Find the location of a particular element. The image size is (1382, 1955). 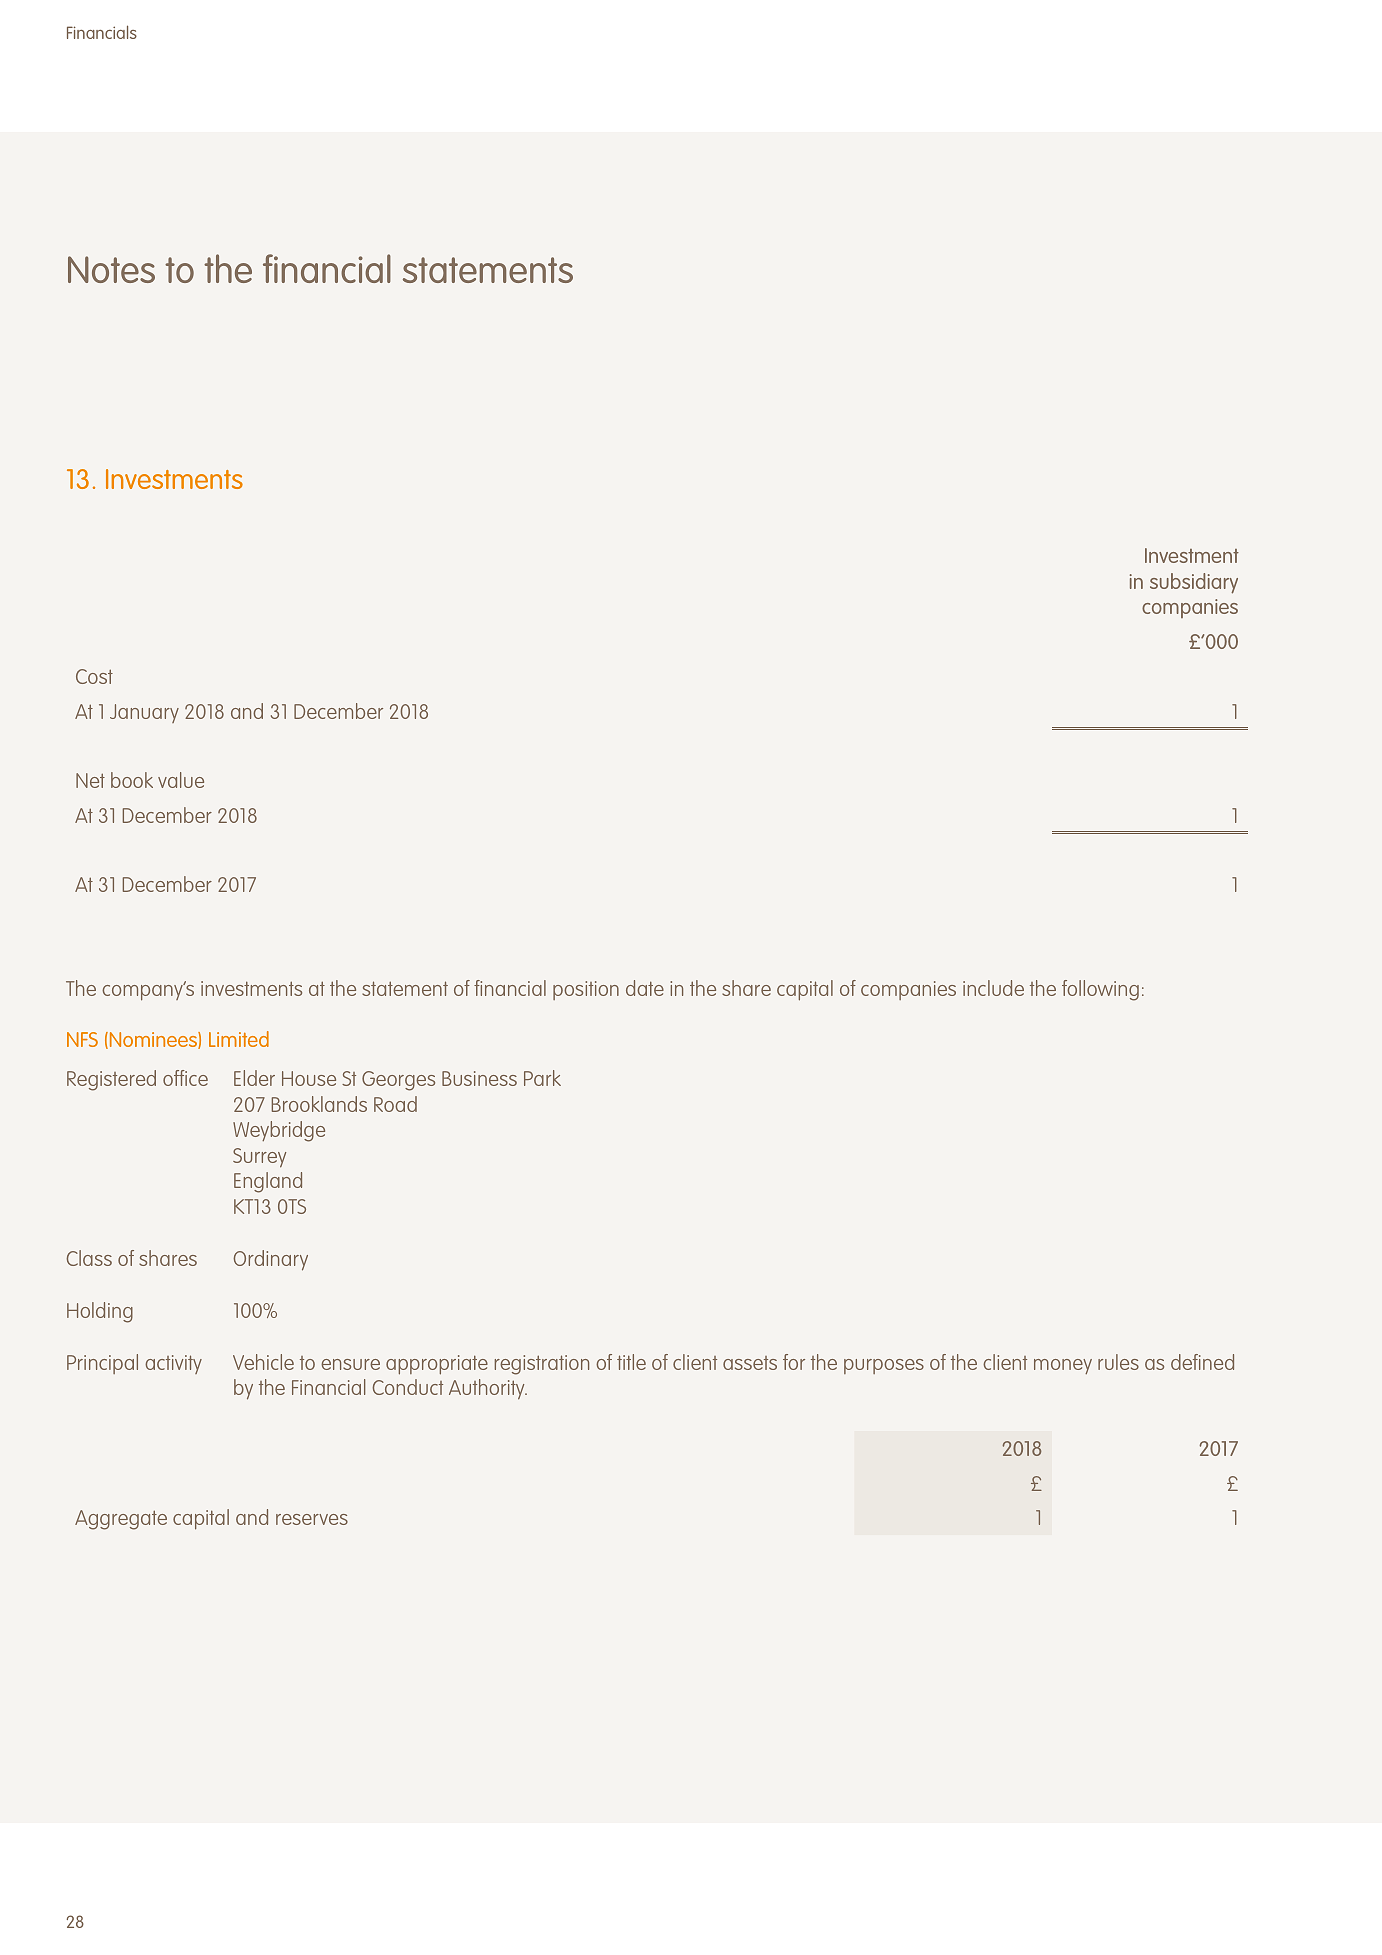

subsidiary is located at coordinates (1194, 583).
